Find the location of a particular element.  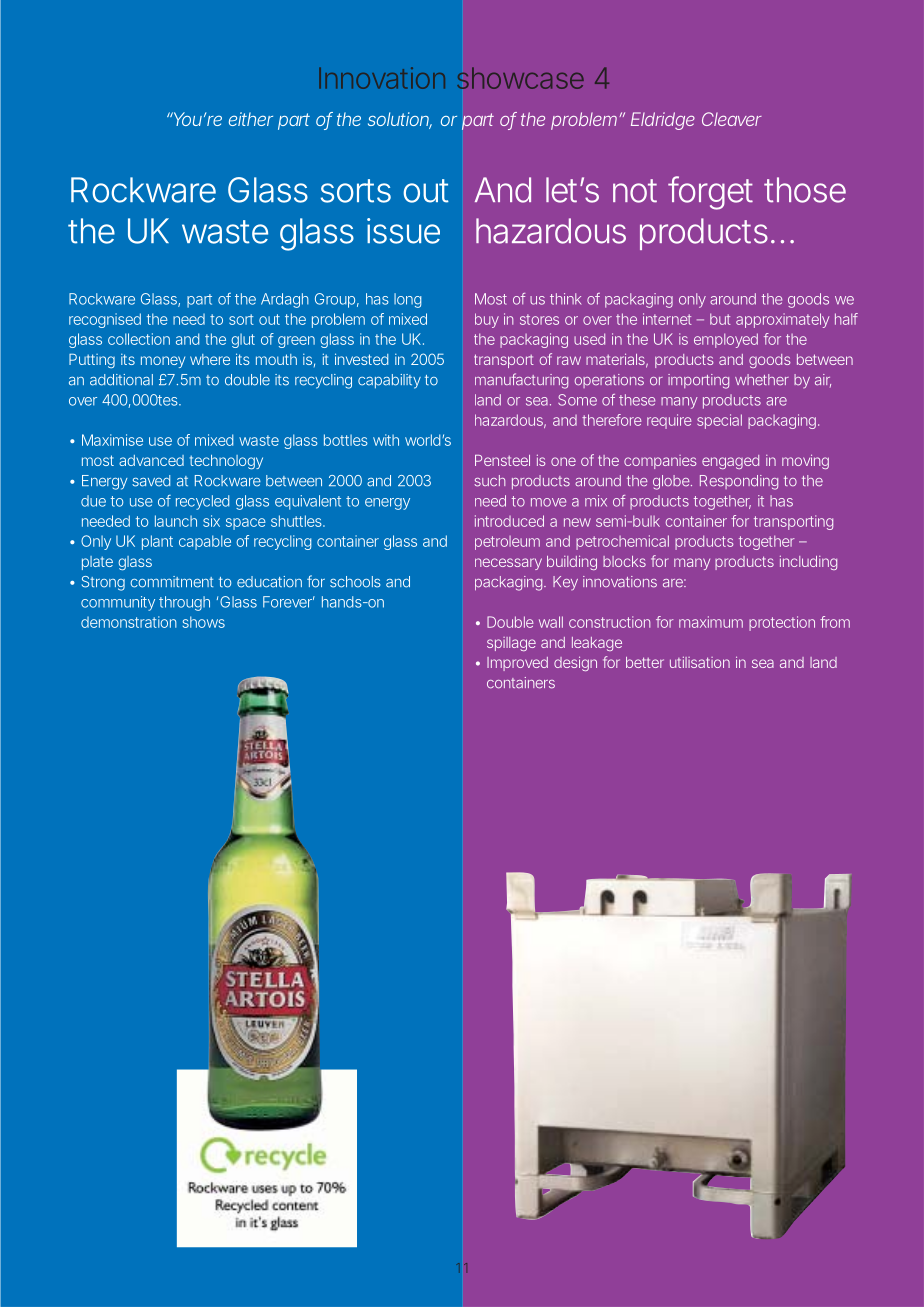

such is located at coordinates (489, 481).
